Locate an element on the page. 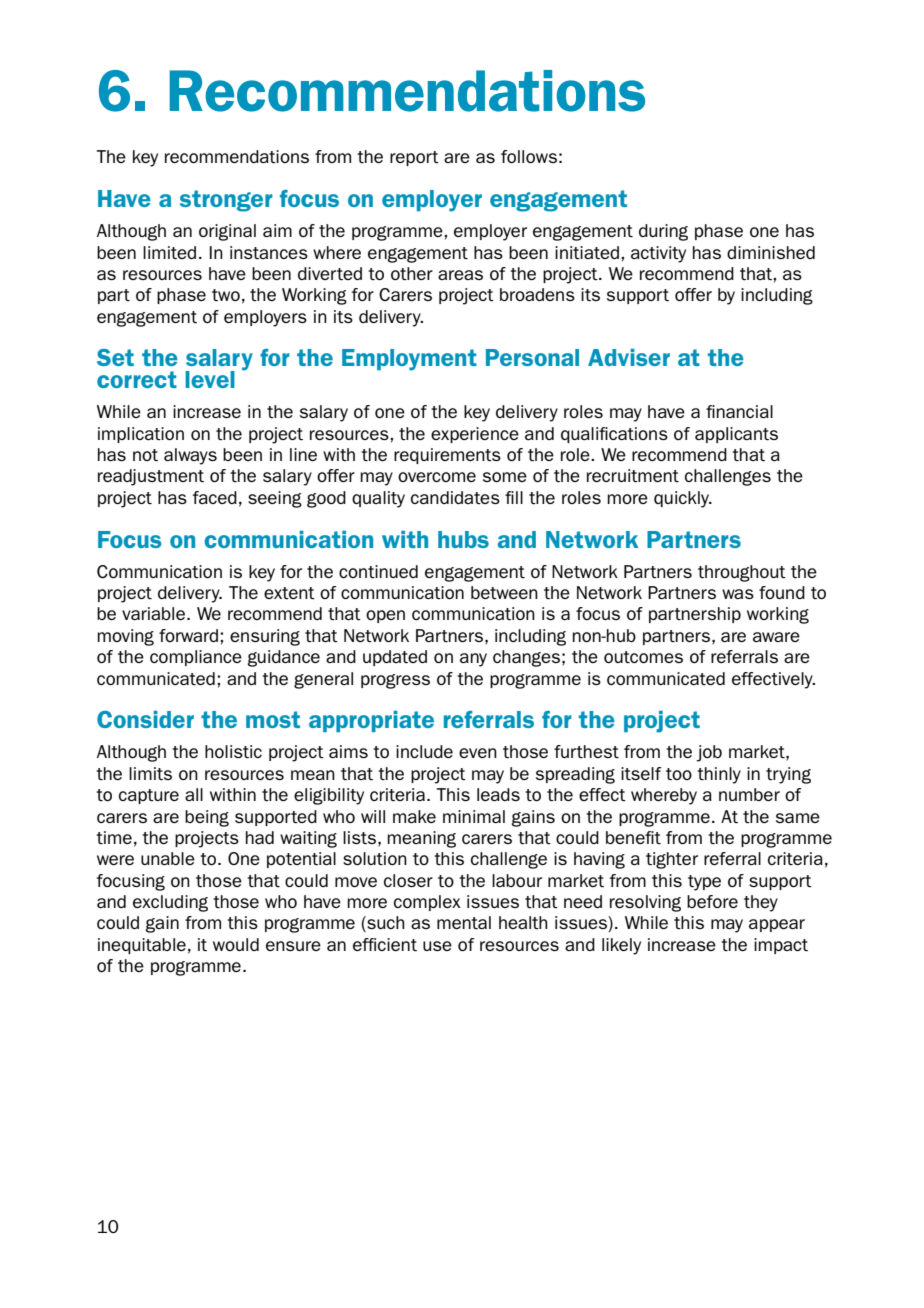 The image size is (924, 1308). excluding is located at coordinates (170, 903).
